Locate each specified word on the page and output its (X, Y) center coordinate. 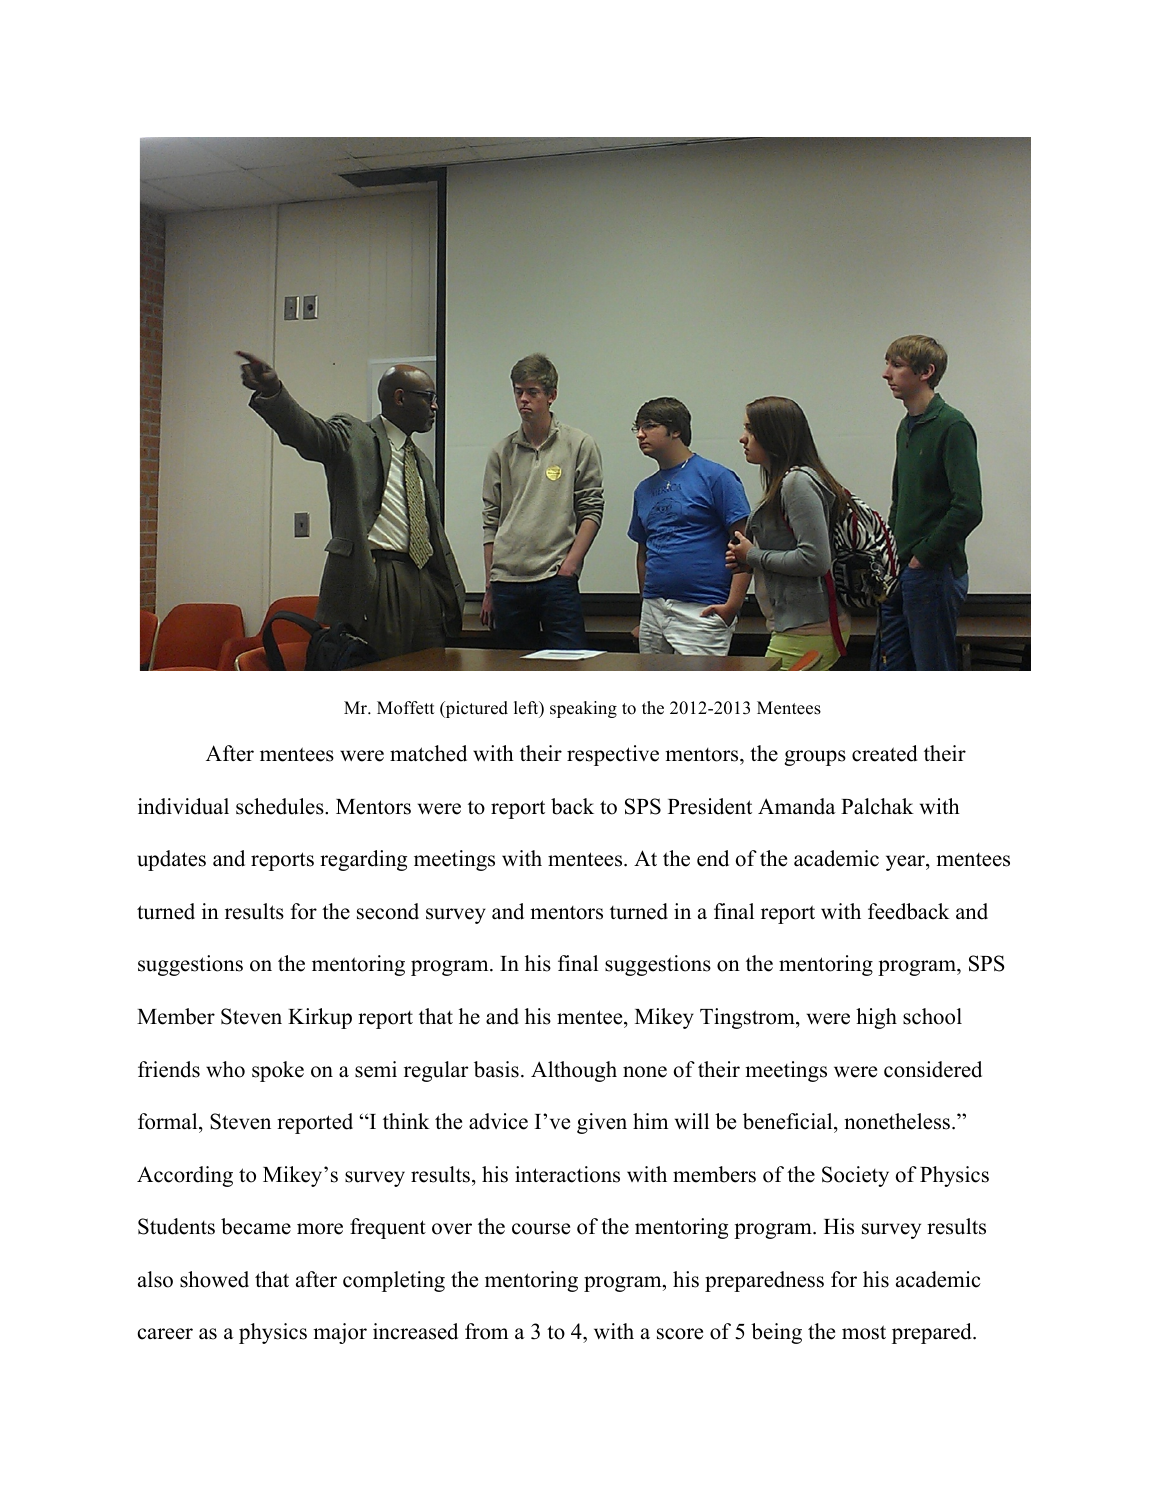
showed (214, 1279)
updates (171, 860)
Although (574, 1071)
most (864, 1332)
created (884, 753)
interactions (567, 1174)
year (906, 863)
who (225, 1069)
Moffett (406, 708)
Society (855, 1176)
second (388, 911)
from (486, 1331)
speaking (583, 709)
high (876, 1018)
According (185, 1176)
